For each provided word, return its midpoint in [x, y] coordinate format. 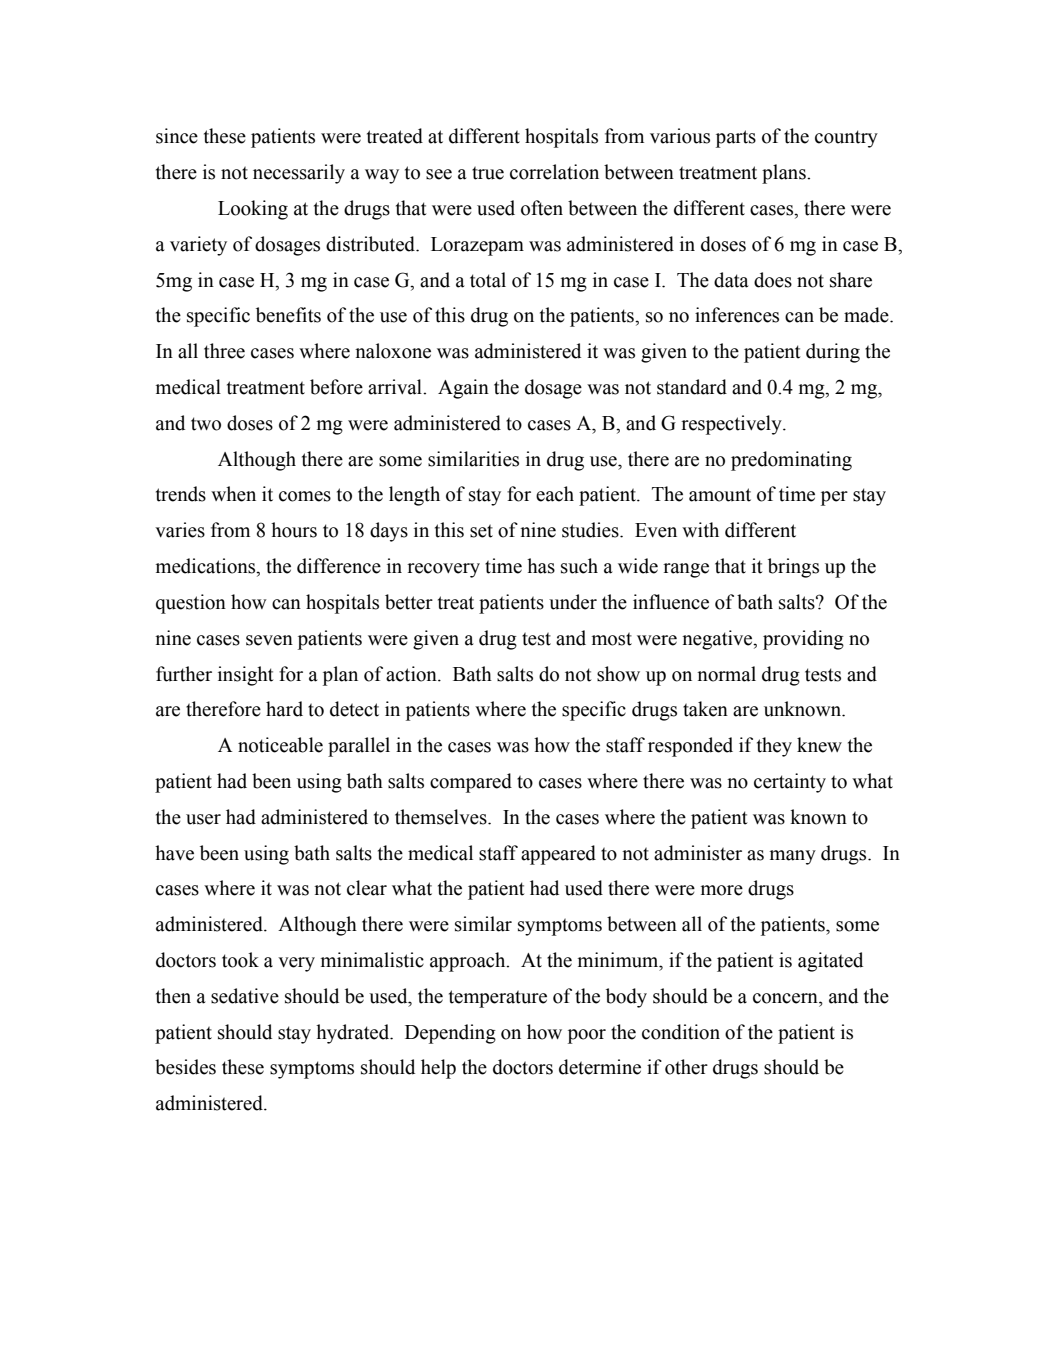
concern [786, 998]
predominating [791, 461]
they [774, 747]
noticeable [280, 745]
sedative [245, 996]
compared [471, 783]
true [488, 173]
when [233, 494]
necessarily [299, 174]
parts [736, 139]
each [555, 494]
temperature [498, 999]
